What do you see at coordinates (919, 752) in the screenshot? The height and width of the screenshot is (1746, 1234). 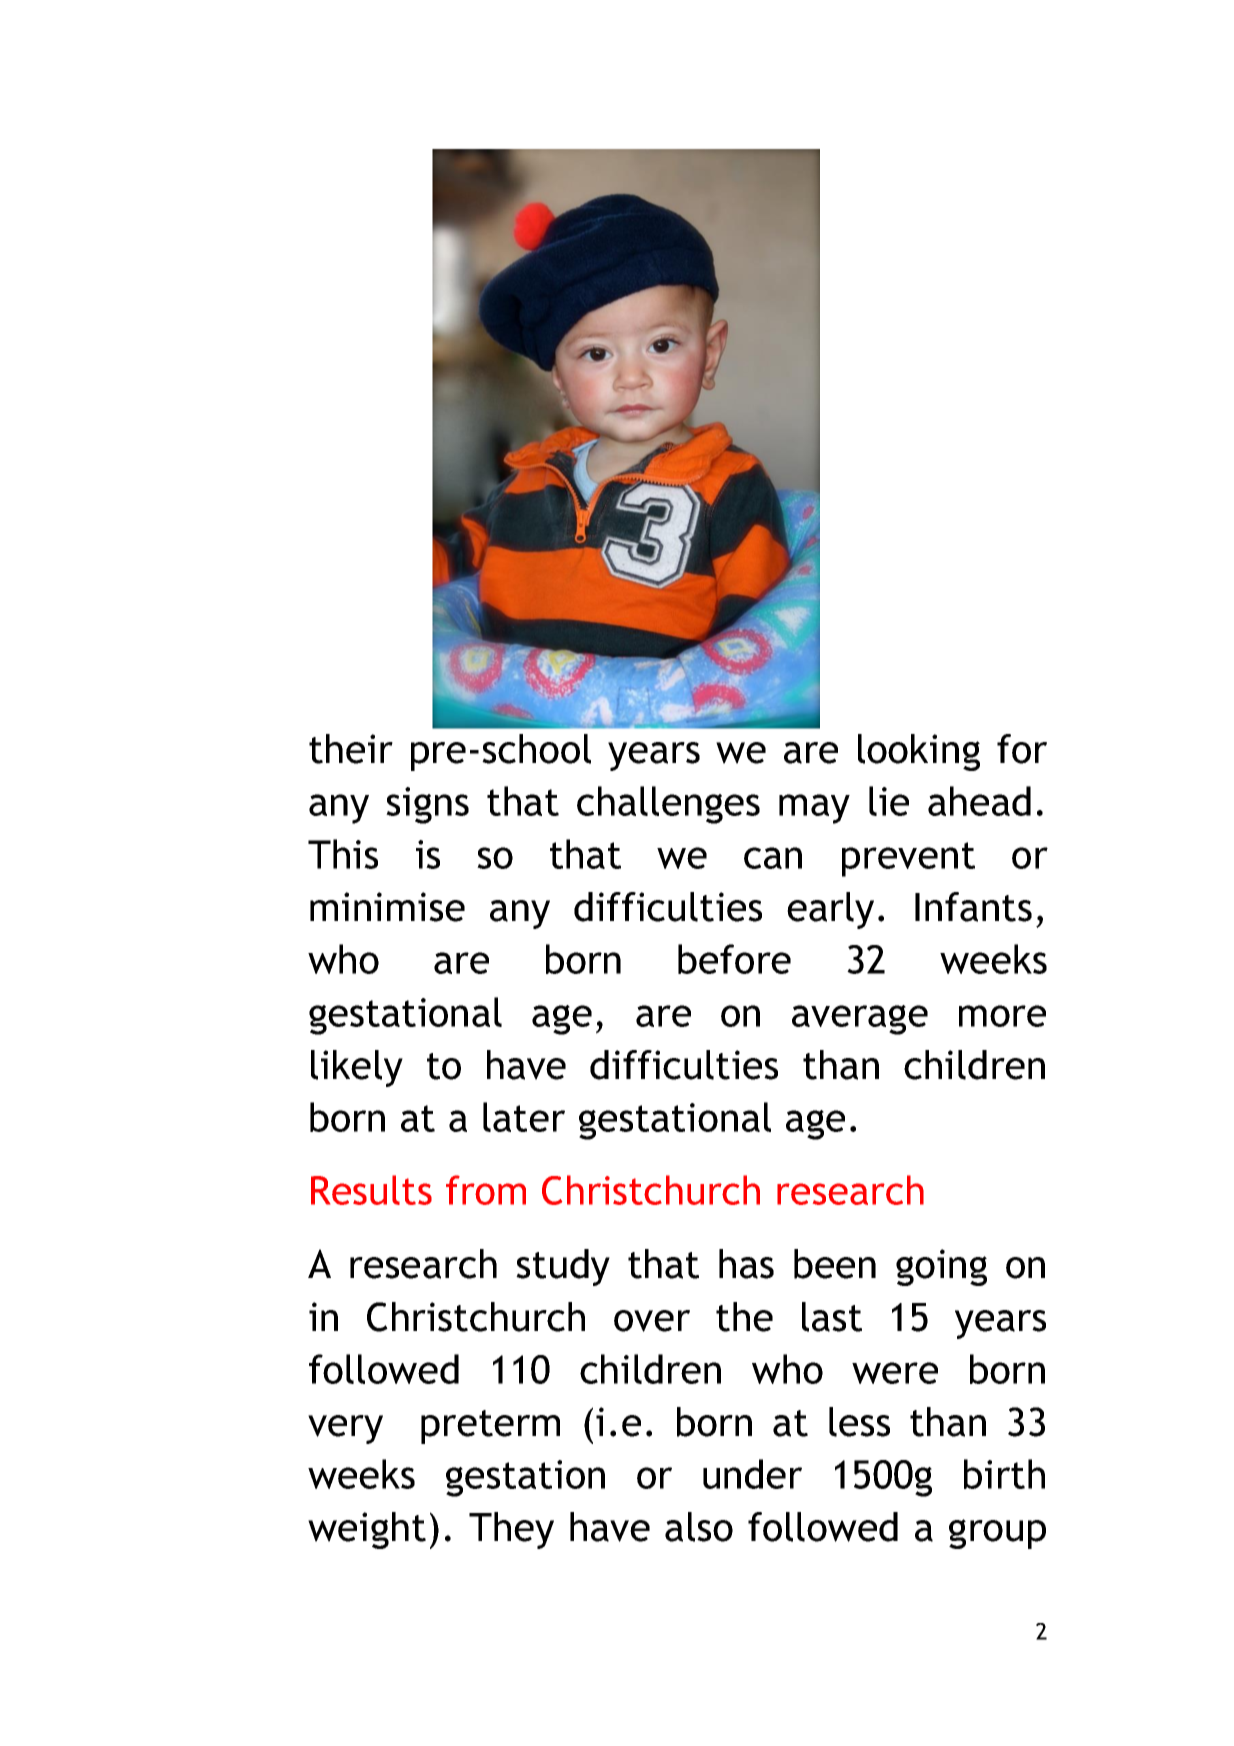 I see `looking` at bounding box center [919, 752].
